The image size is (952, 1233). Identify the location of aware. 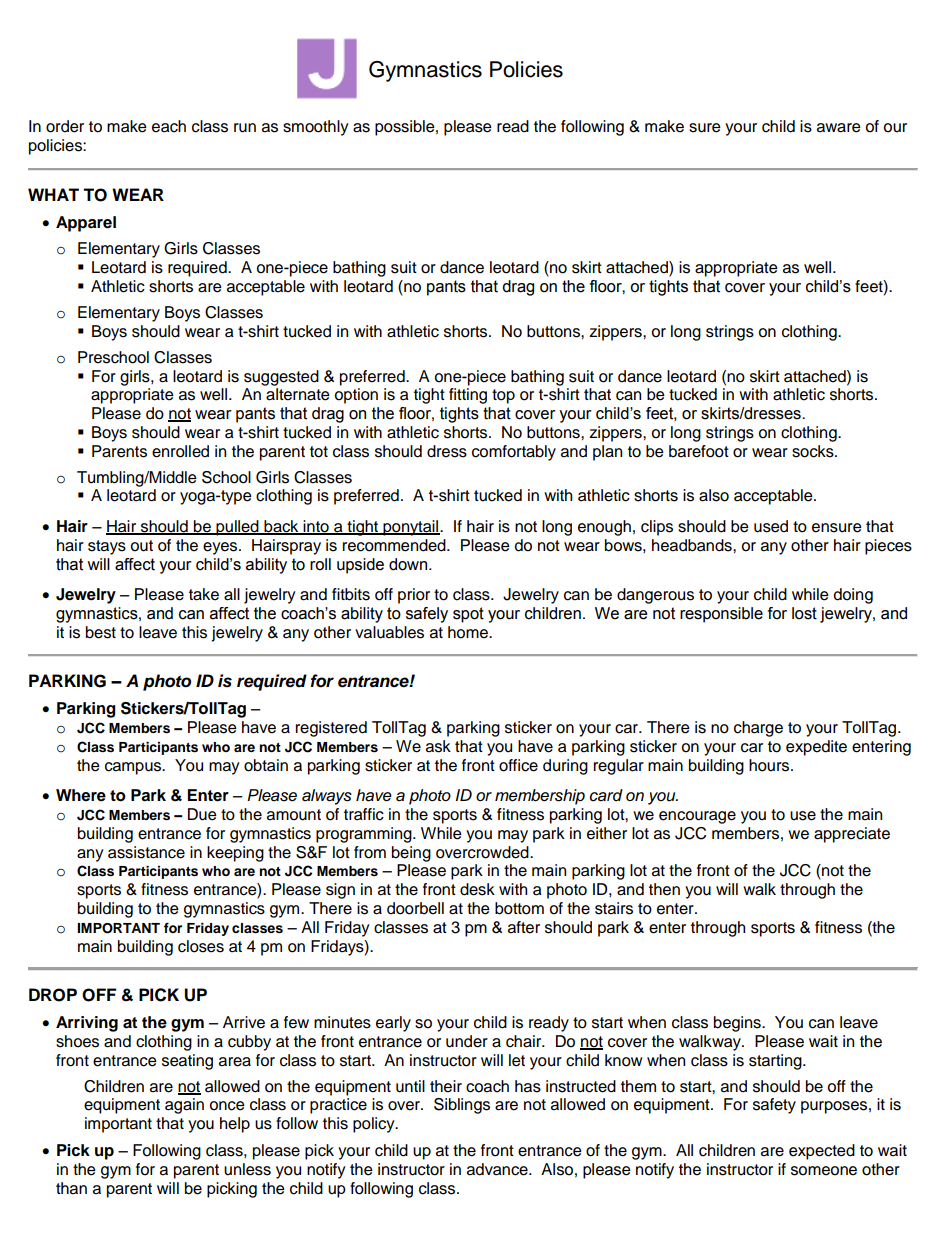
(839, 128).
